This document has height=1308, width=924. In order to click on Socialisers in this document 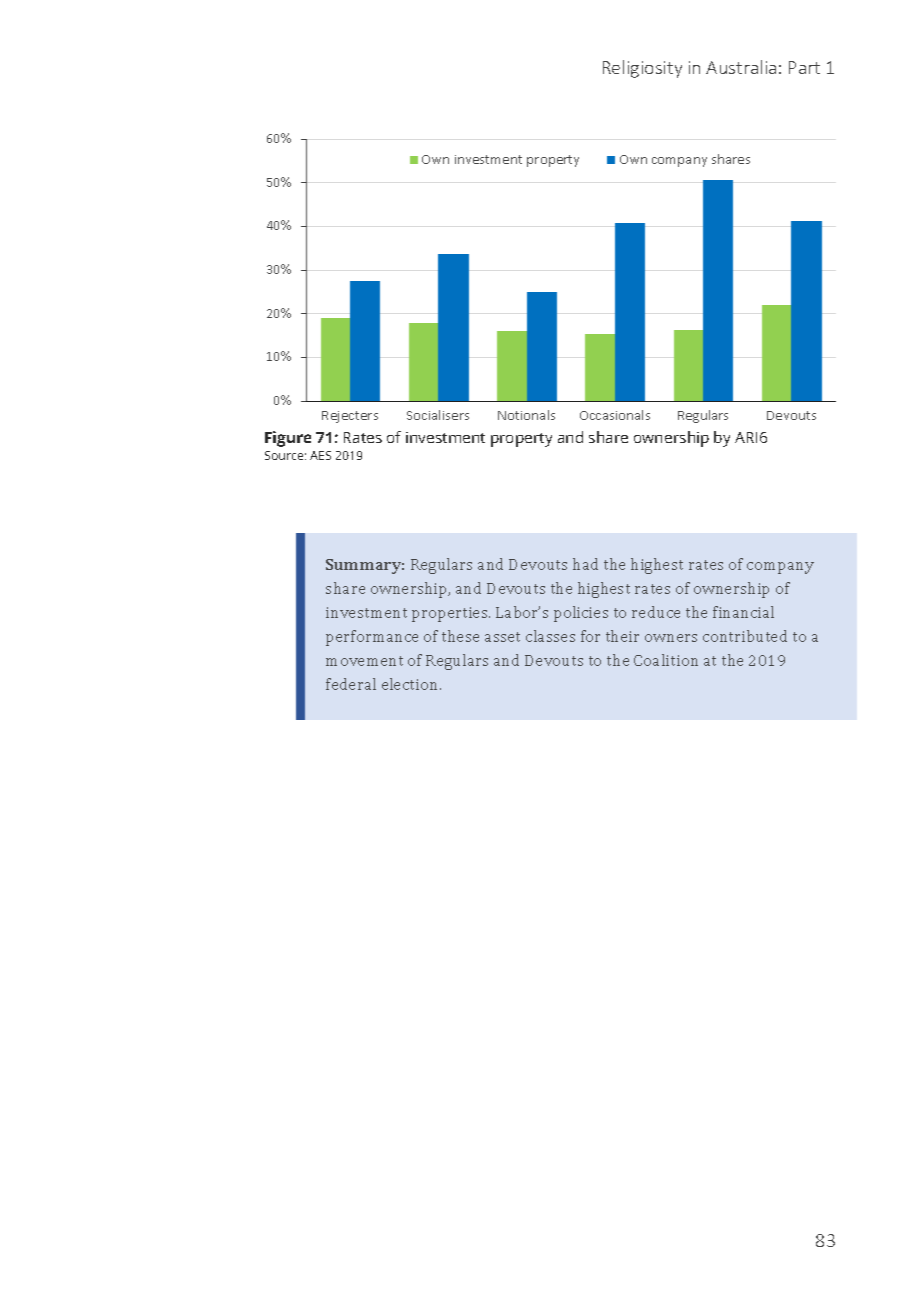, I will do `click(438, 415)`.
